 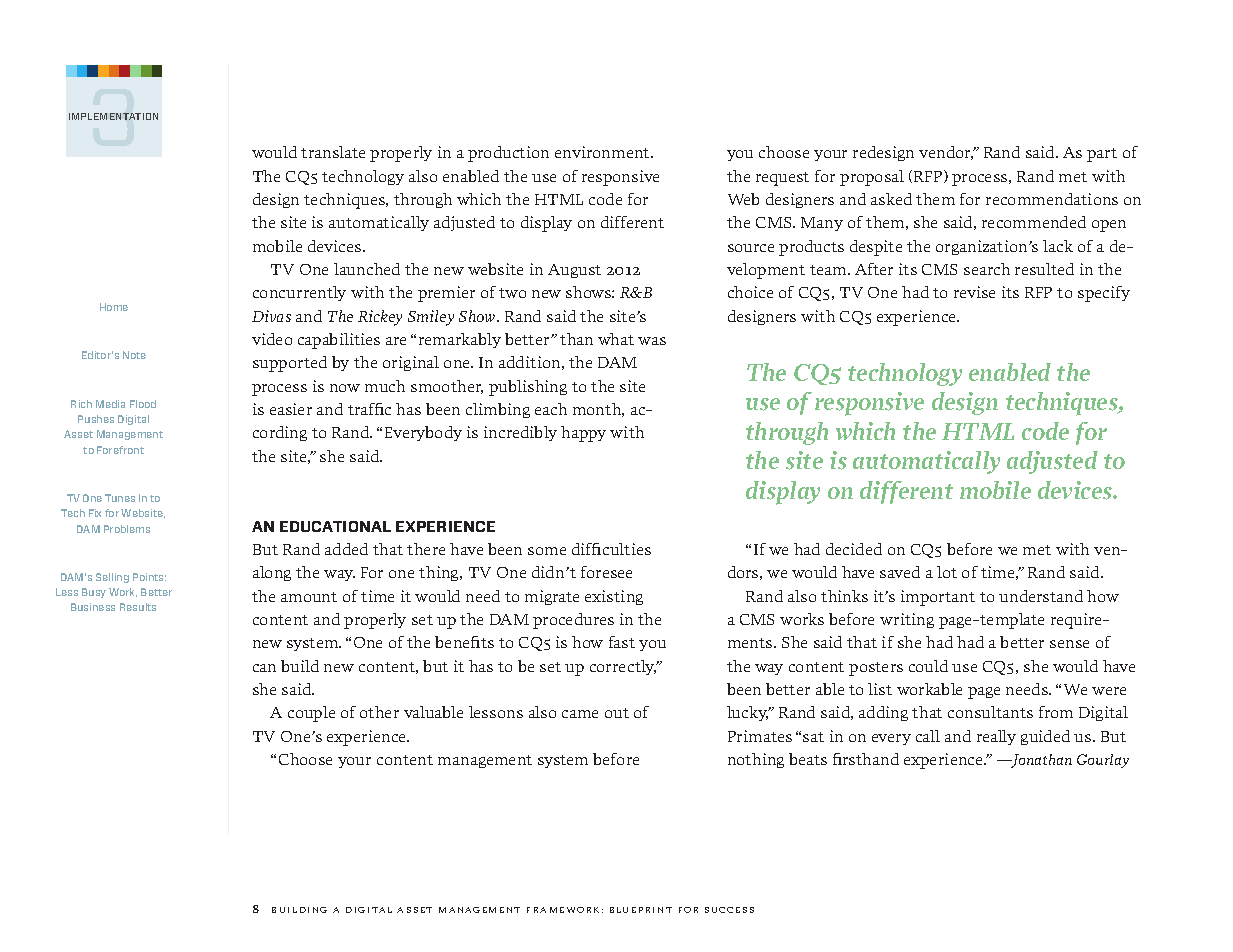 What do you see at coordinates (611, 549) in the page?
I see `difficulties` at bounding box center [611, 549].
